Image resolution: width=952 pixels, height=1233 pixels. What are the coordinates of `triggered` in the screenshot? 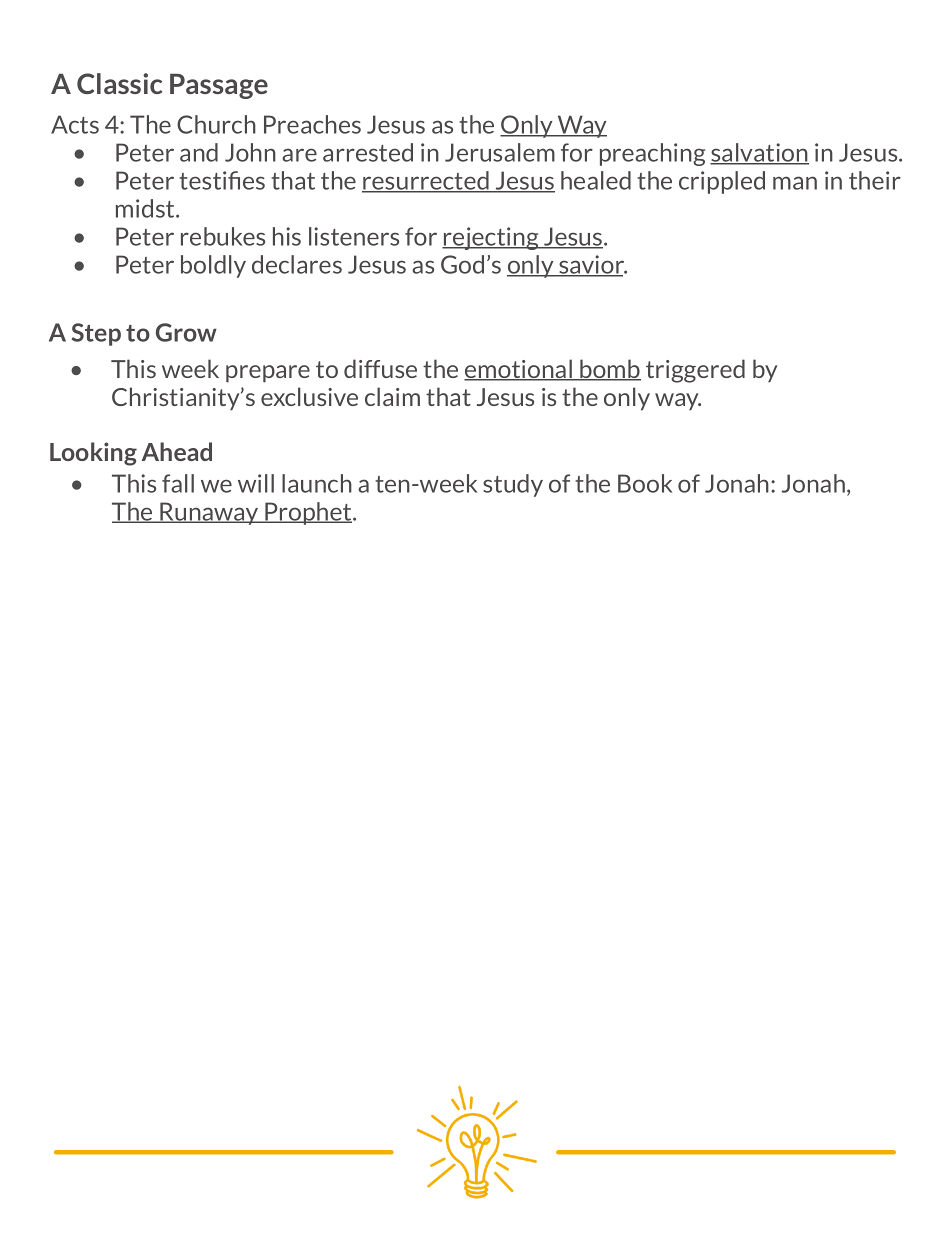 It's located at (695, 371).
